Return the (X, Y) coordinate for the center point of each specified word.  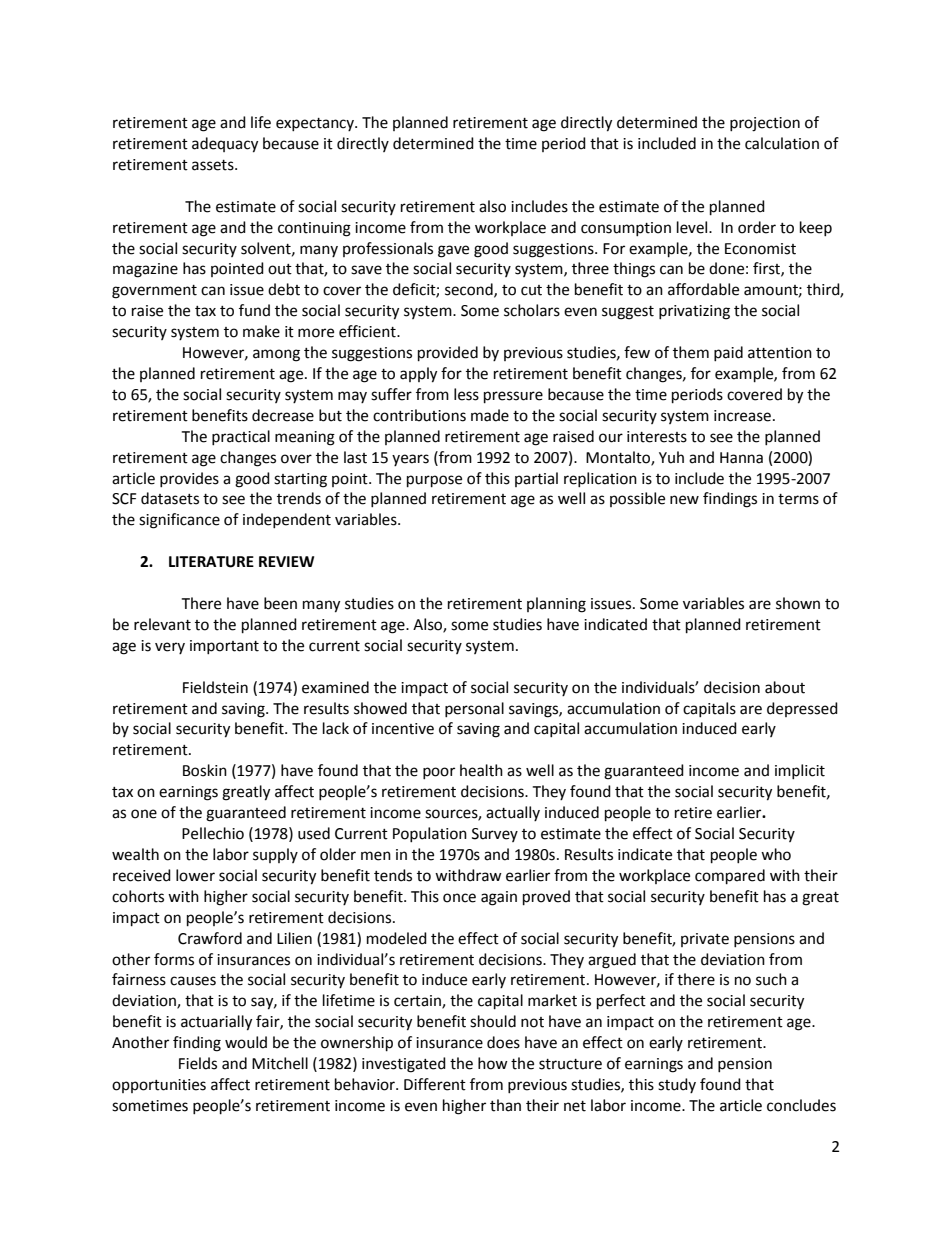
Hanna (741, 458)
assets (214, 165)
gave (453, 251)
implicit (800, 771)
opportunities (159, 1086)
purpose (434, 481)
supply (275, 855)
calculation (782, 143)
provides (189, 479)
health (481, 770)
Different (435, 1084)
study (677, 1085)
